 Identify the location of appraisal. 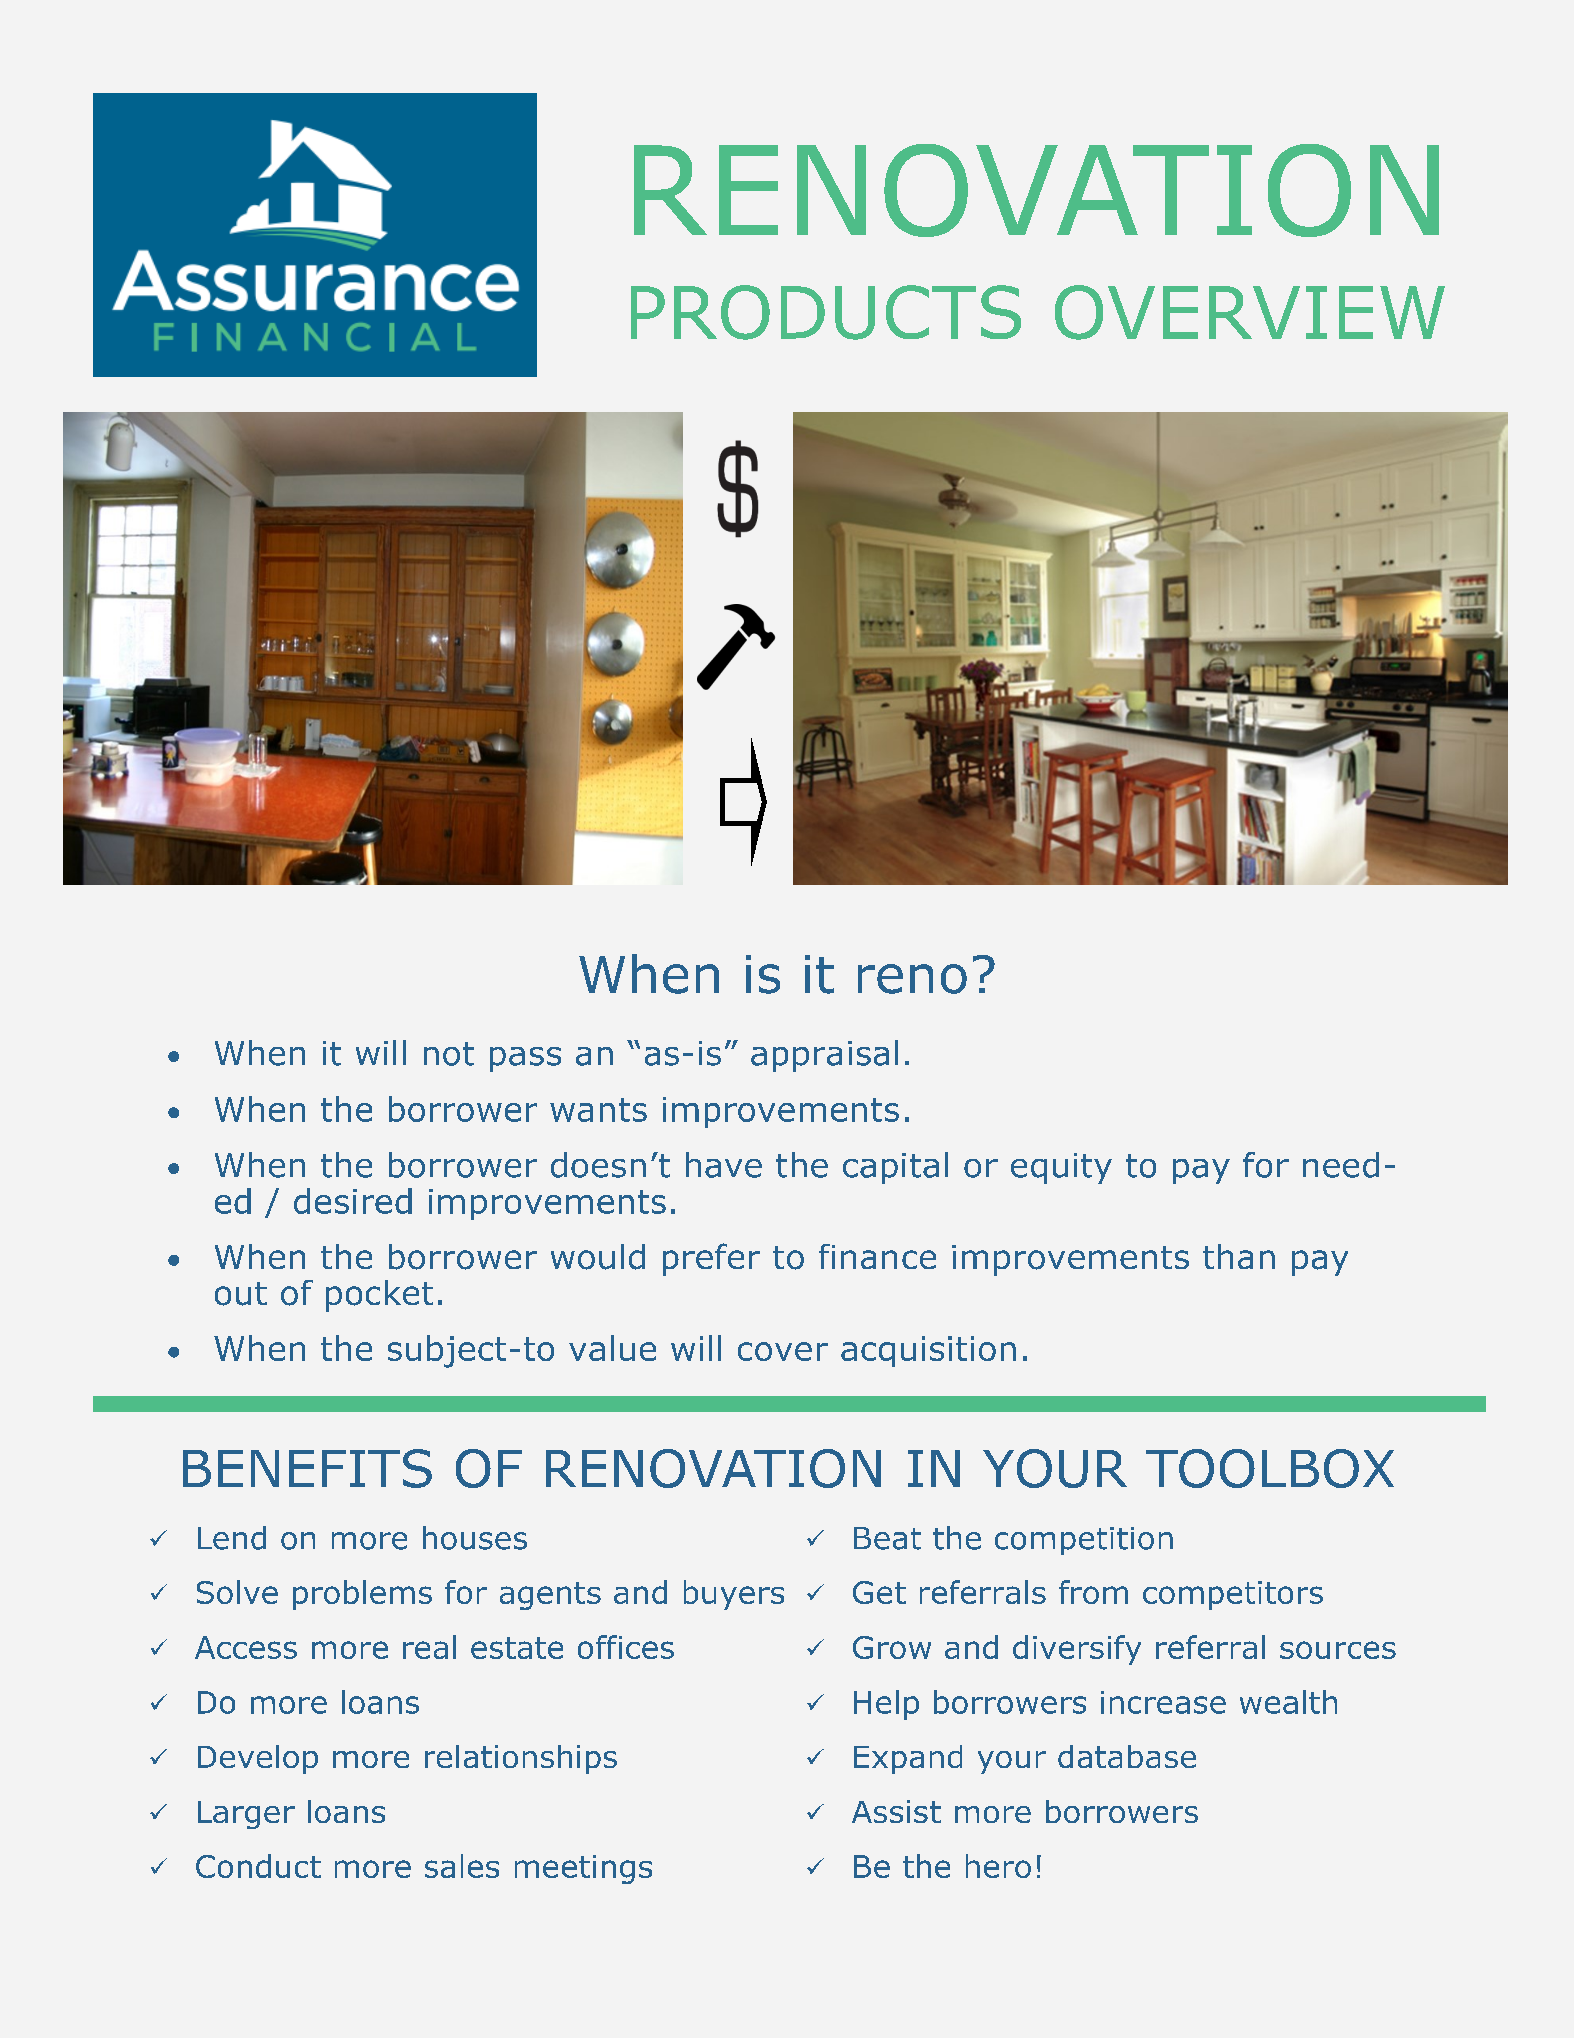
(824, 1056).
